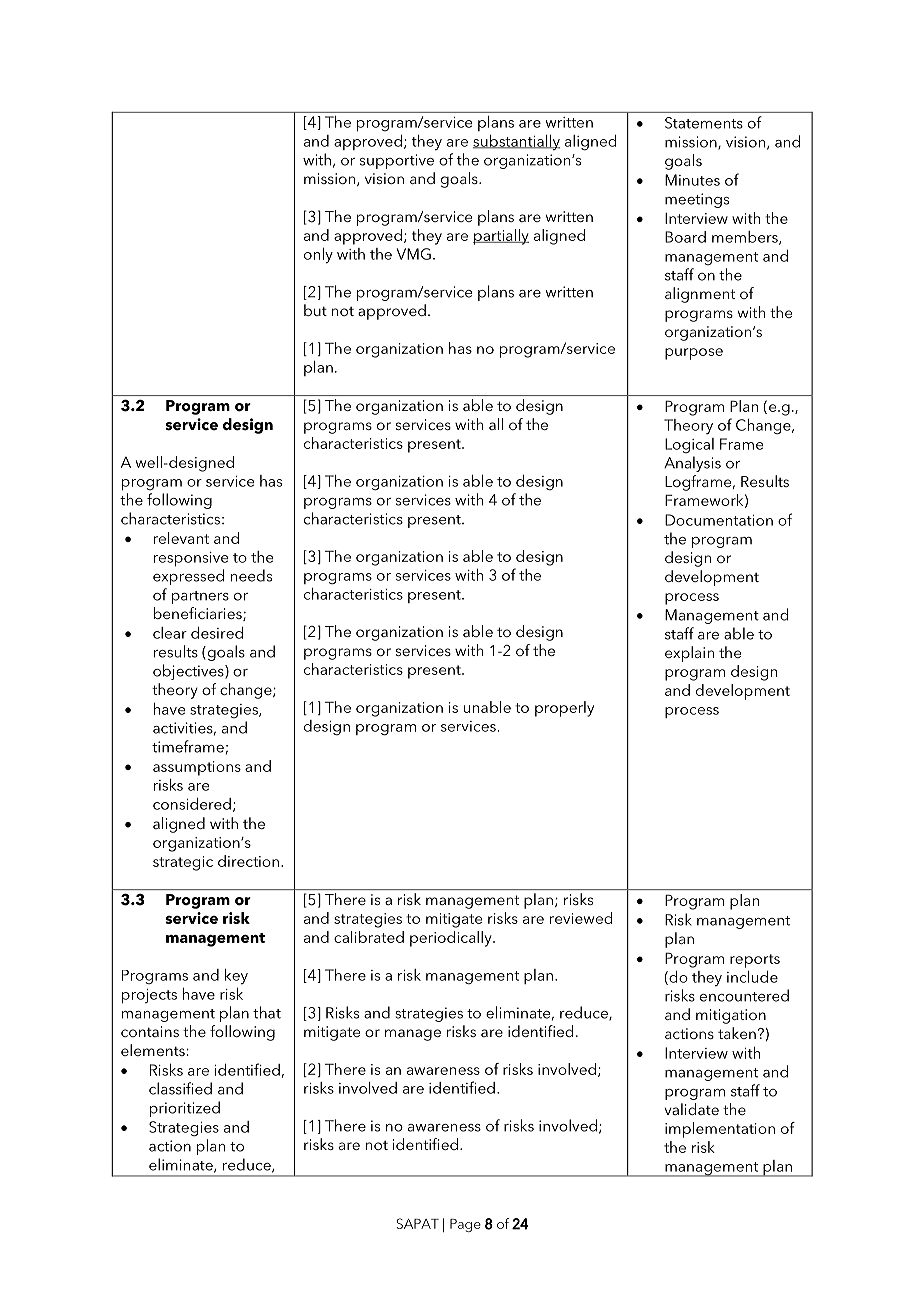 This screenshot has height=1308, width=924. Describe the element at coordinates (689, 654) in the screenshot. I see `explain` at that location.
